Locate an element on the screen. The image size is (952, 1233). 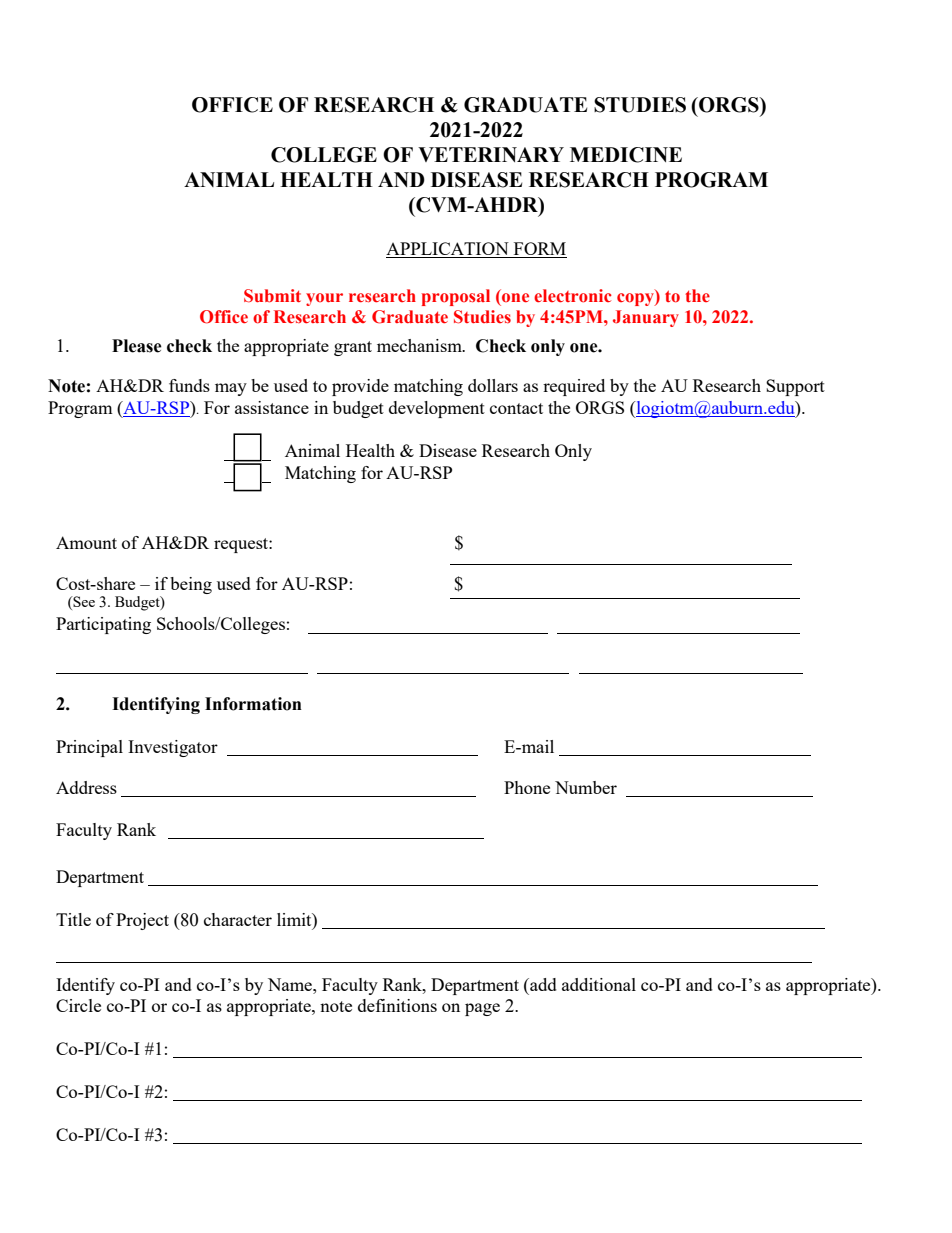
MEDICINE is located at coordinates (626, 155).
